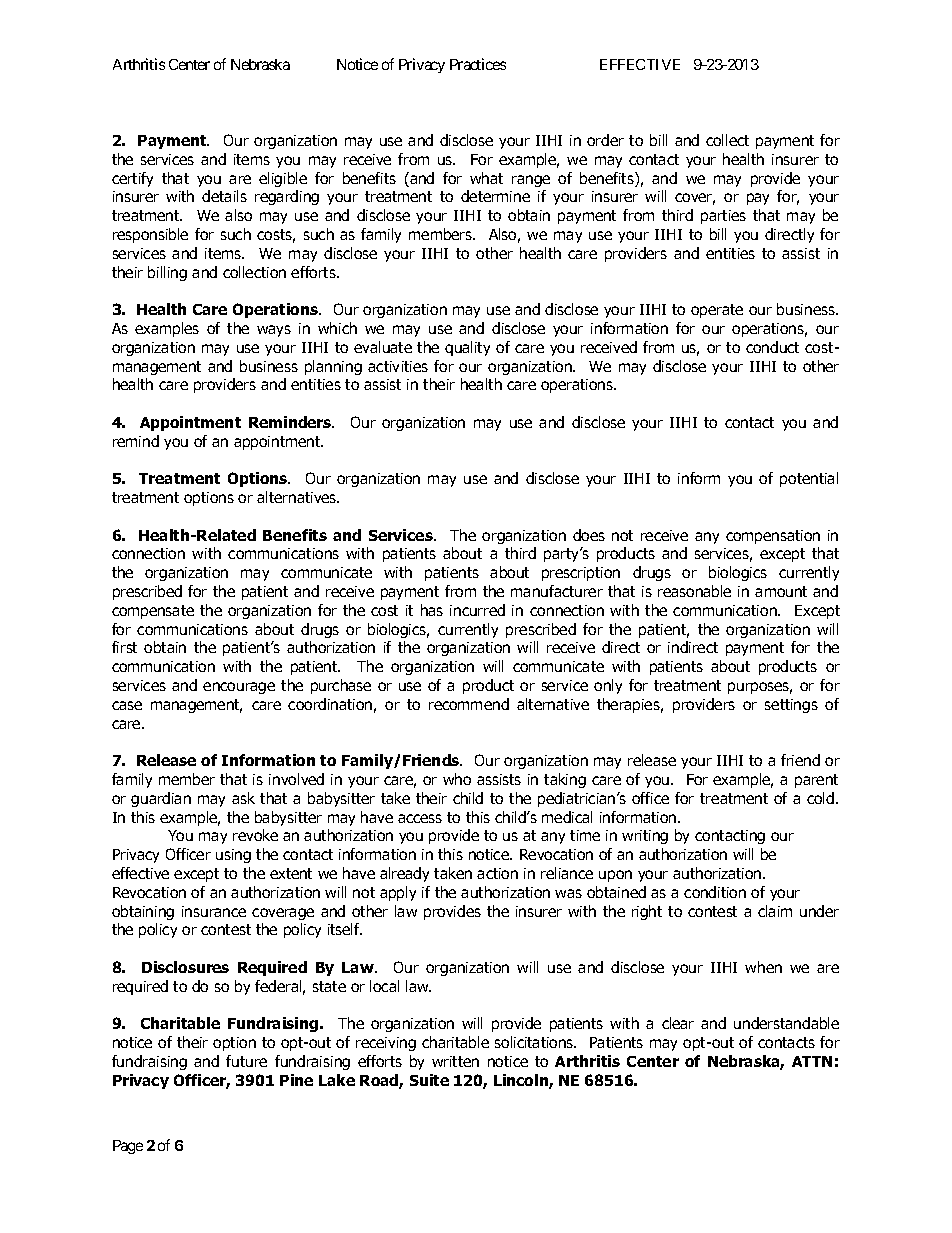 Image resolution: width=952 pixels, height=1233 pixels. I want to click on incurred, so click(477, 610).
